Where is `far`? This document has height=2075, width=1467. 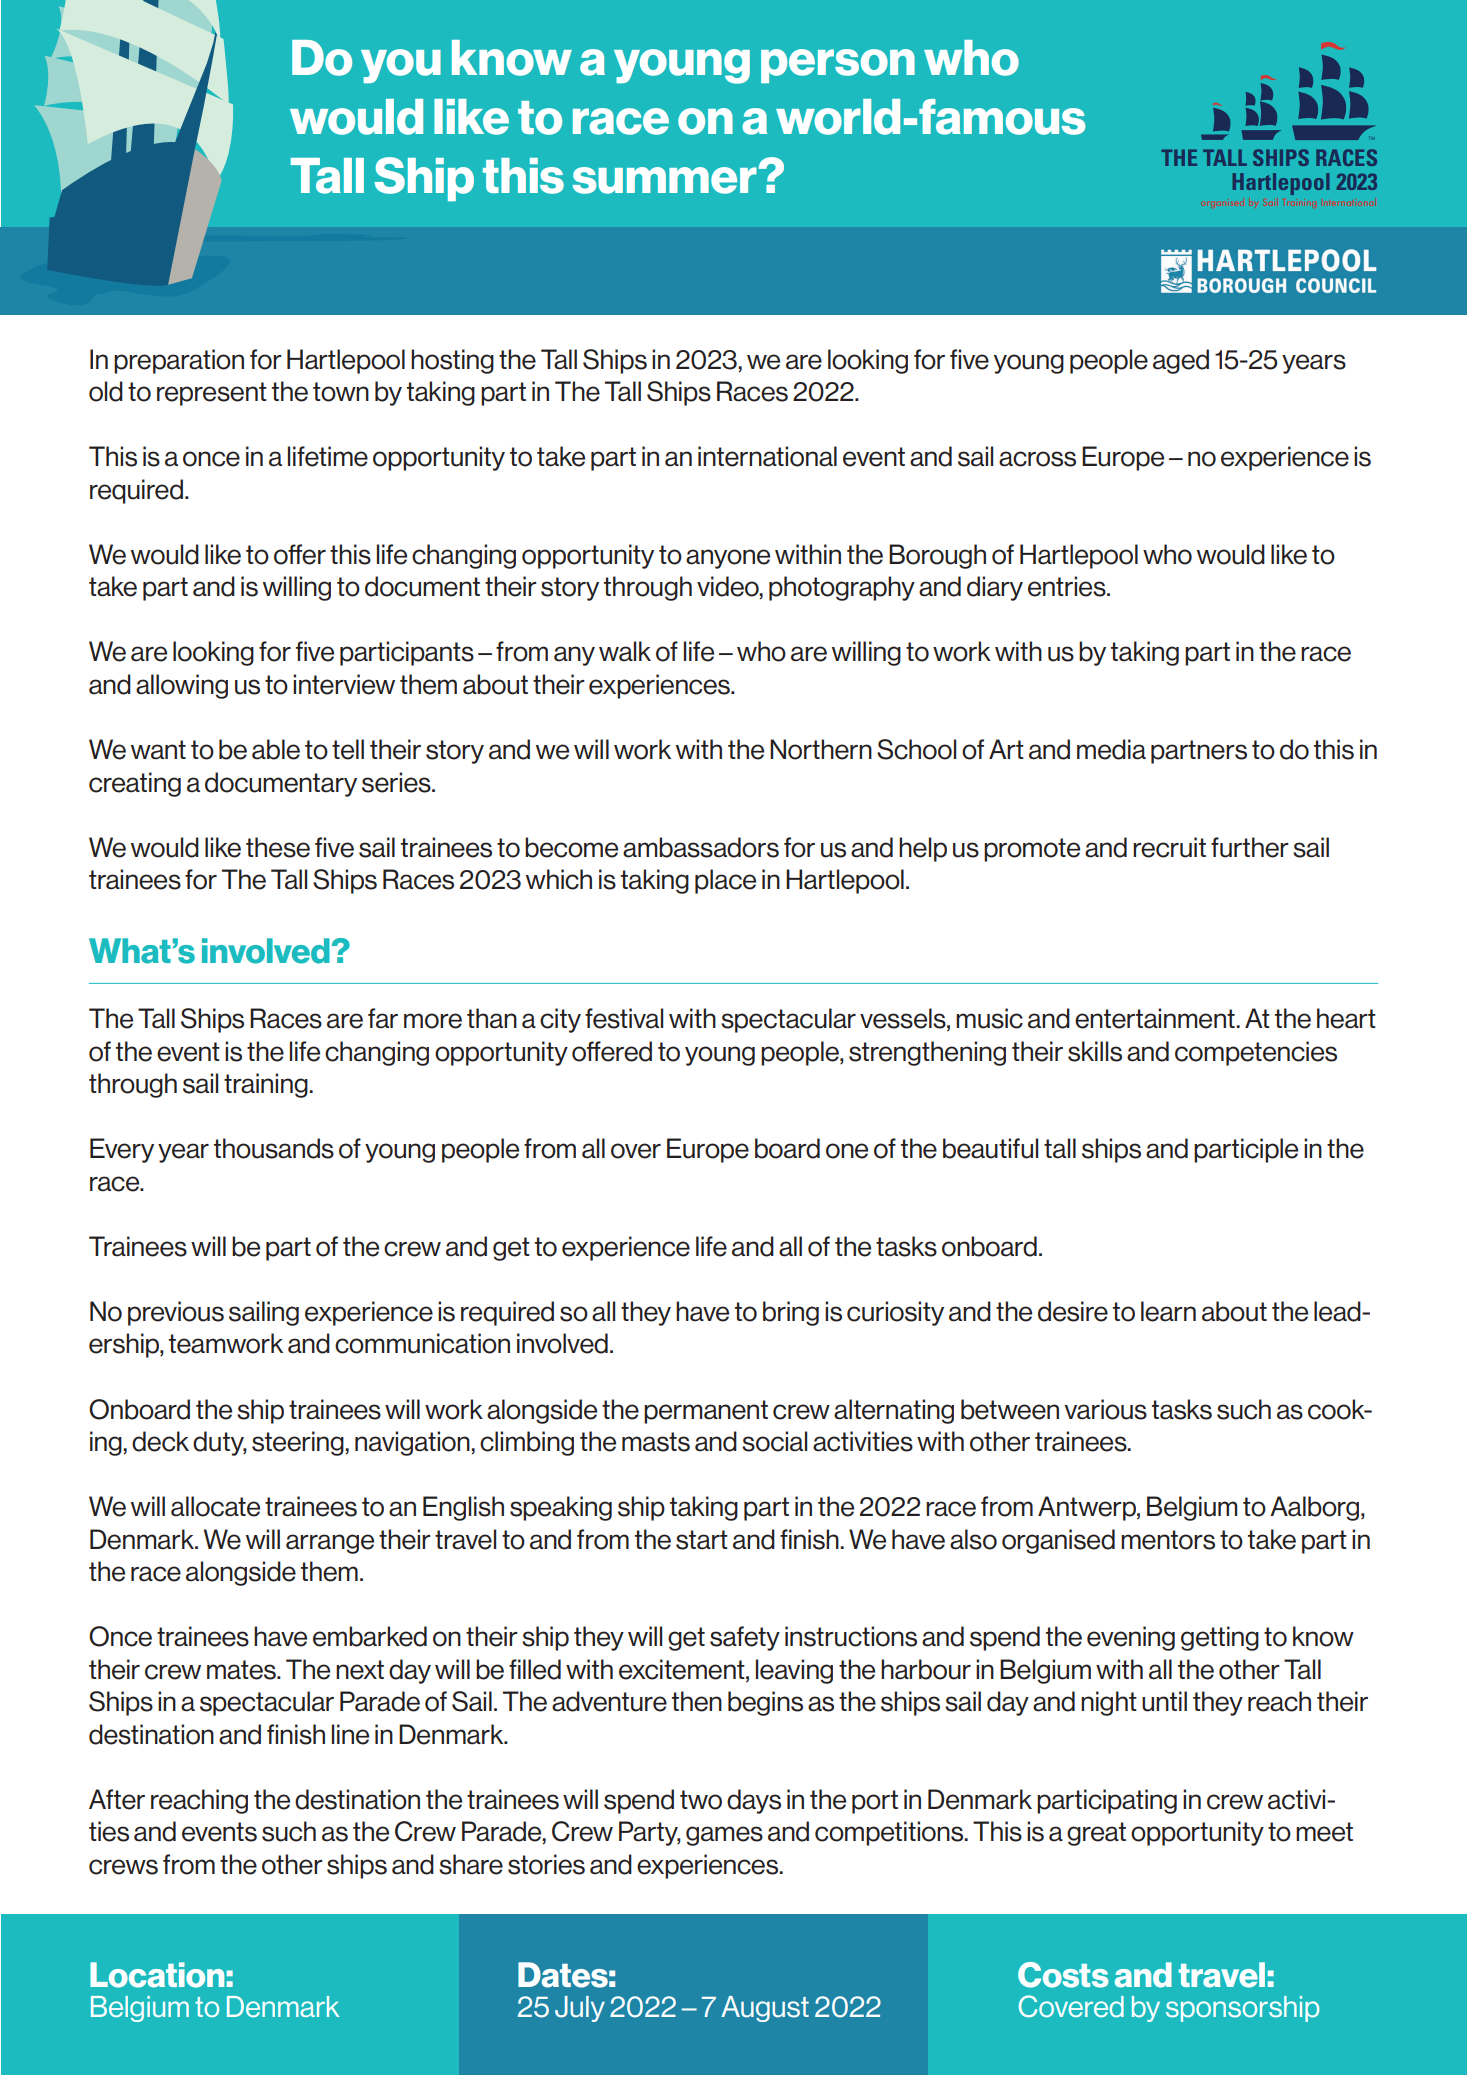
far is located at coordinates (383, 1018).
